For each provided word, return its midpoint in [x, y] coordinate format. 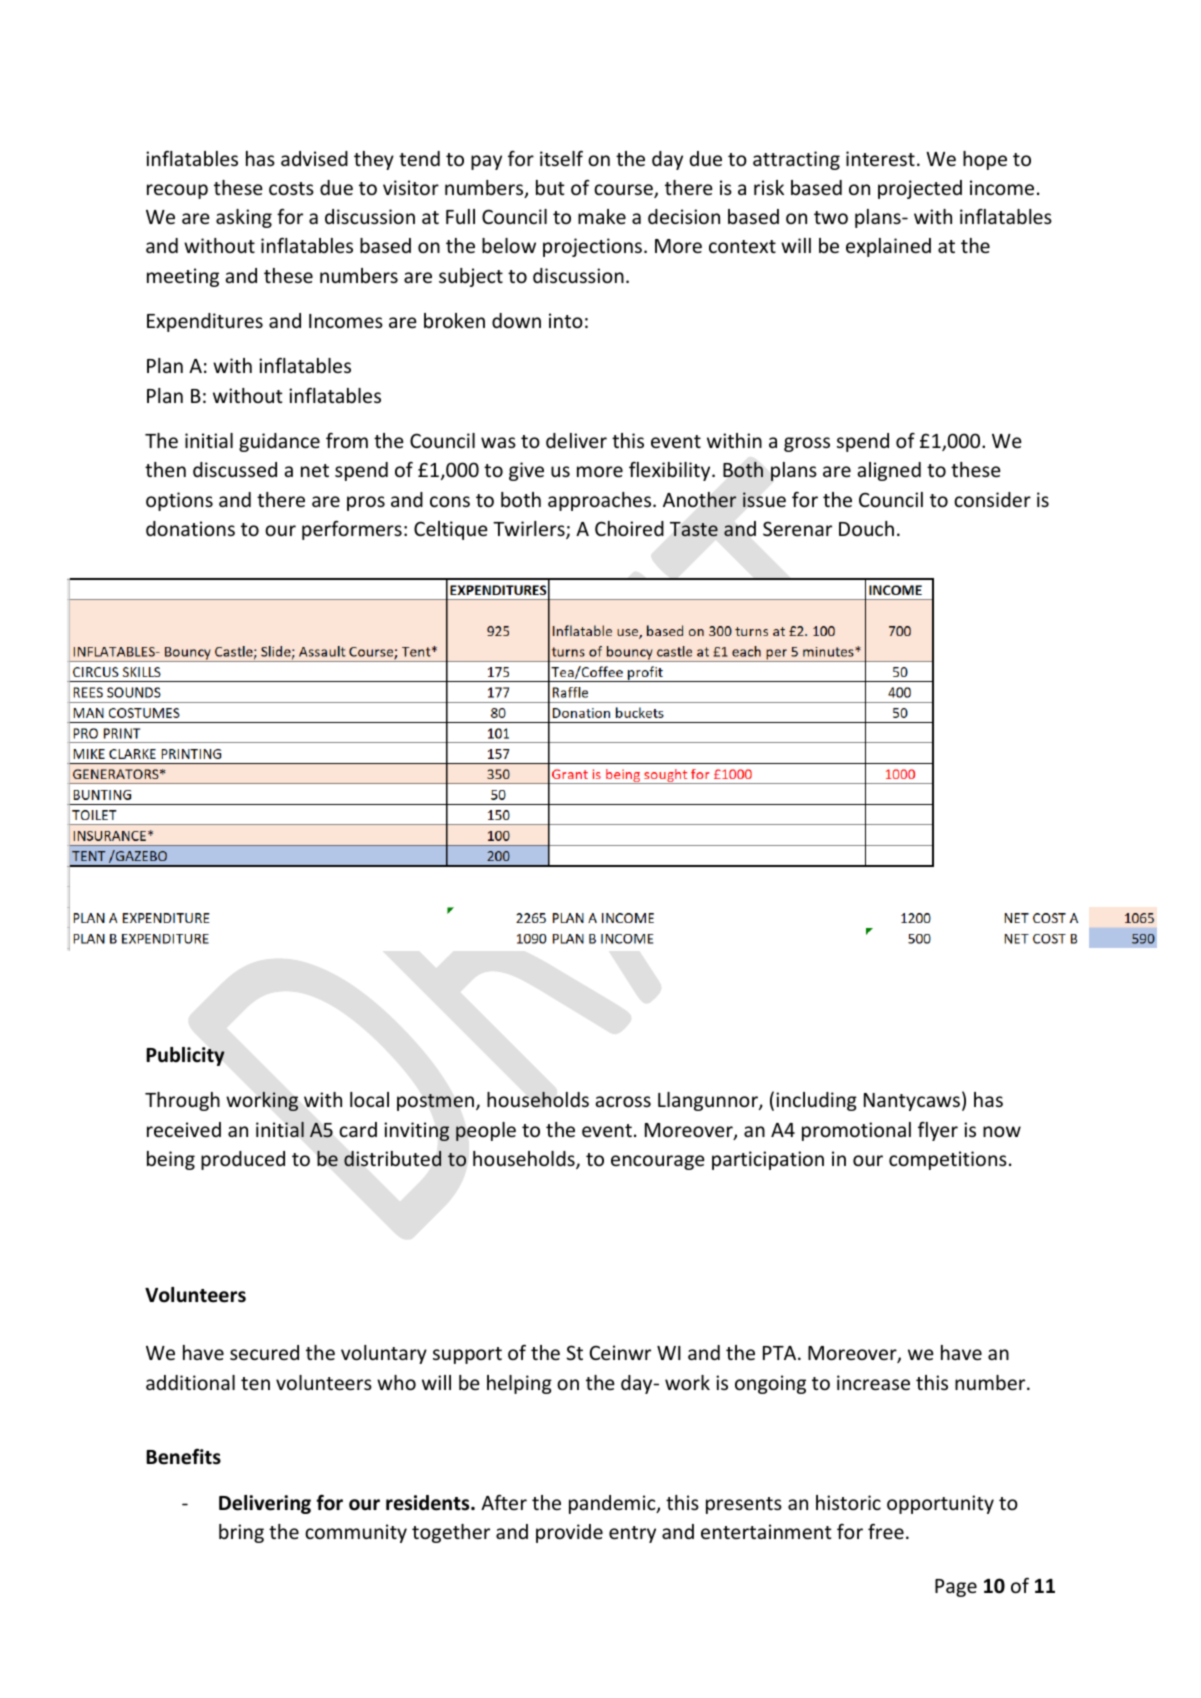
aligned [889, 471]
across [623, 1101]
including [816, 1101]
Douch [866, 528]
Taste [694, 529]
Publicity [185, 1056]
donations [190, 528]
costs [291, 188]
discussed [235, 469]
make [602, 216]
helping [519, 1384]
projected [920, 189]
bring [241, 1533]
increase [873, 1382]
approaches [601, 501]
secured [264, 1352]
